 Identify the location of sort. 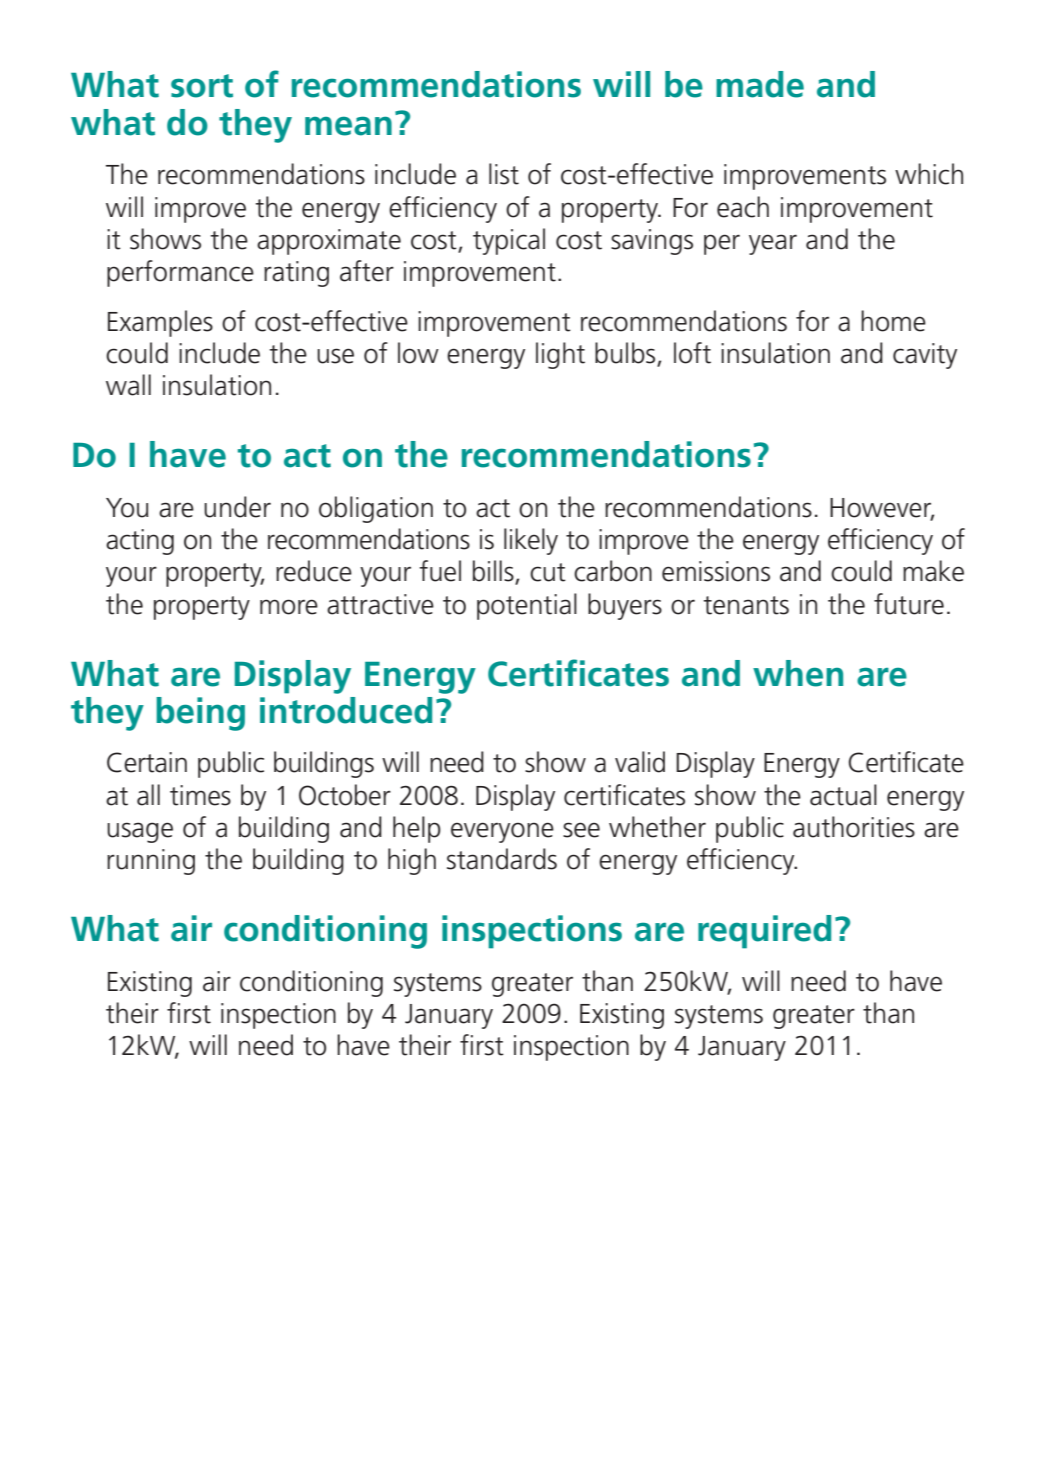
(202, 86).
